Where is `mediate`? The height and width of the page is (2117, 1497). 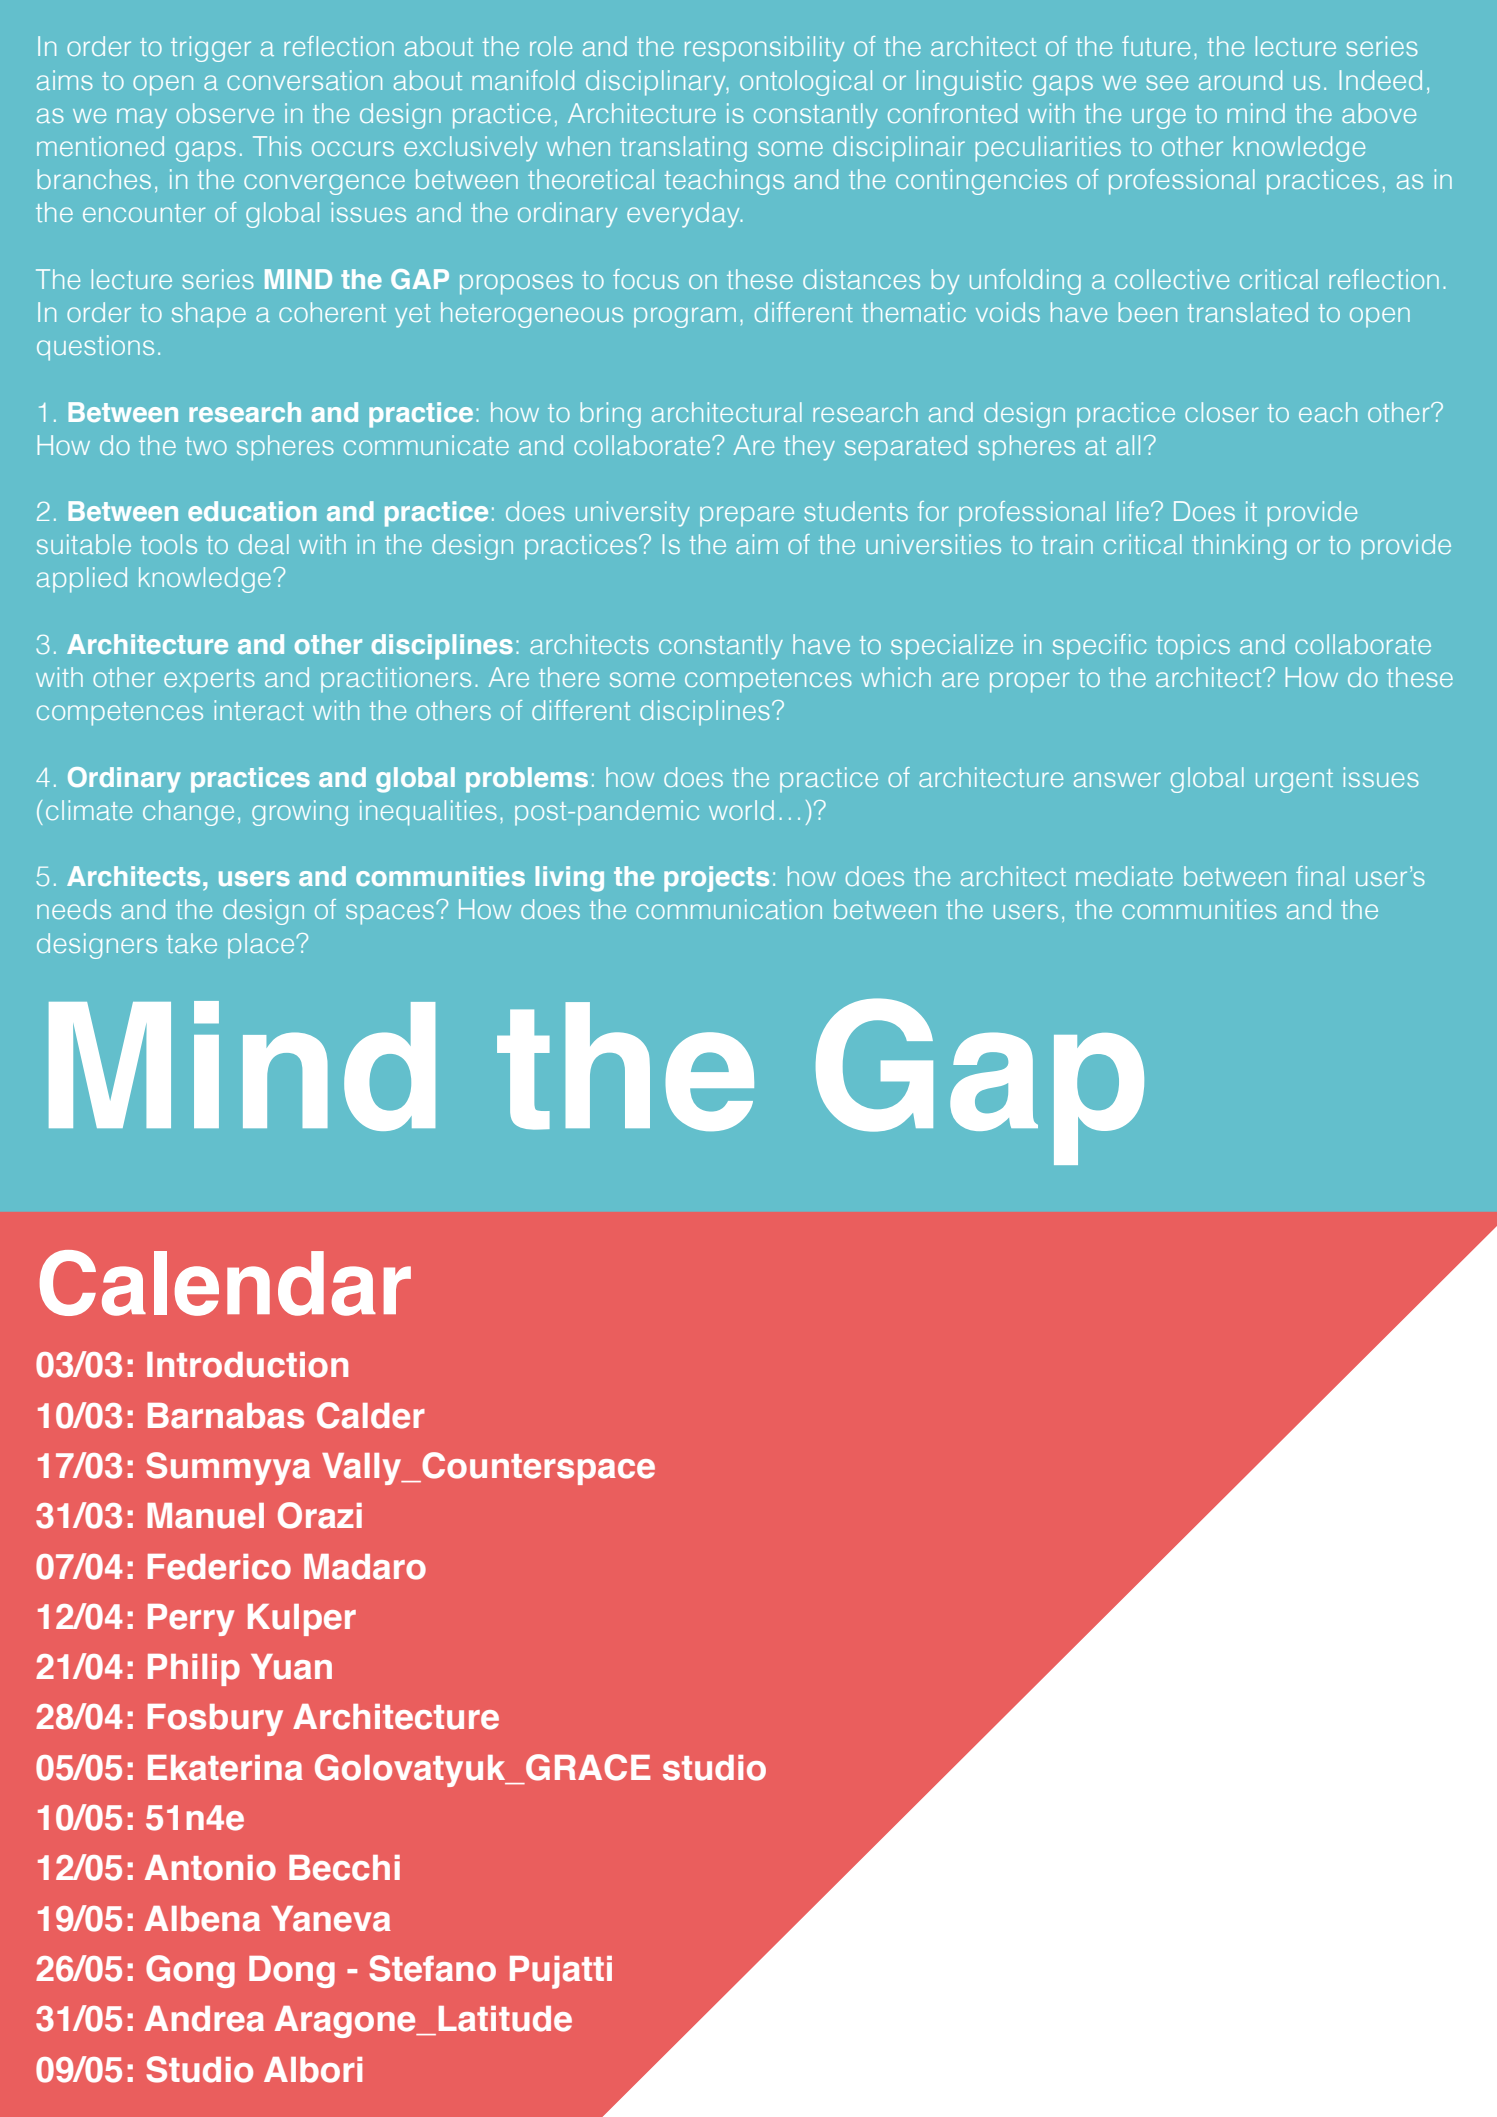 mediate is located at coordinates (1124, 876).
